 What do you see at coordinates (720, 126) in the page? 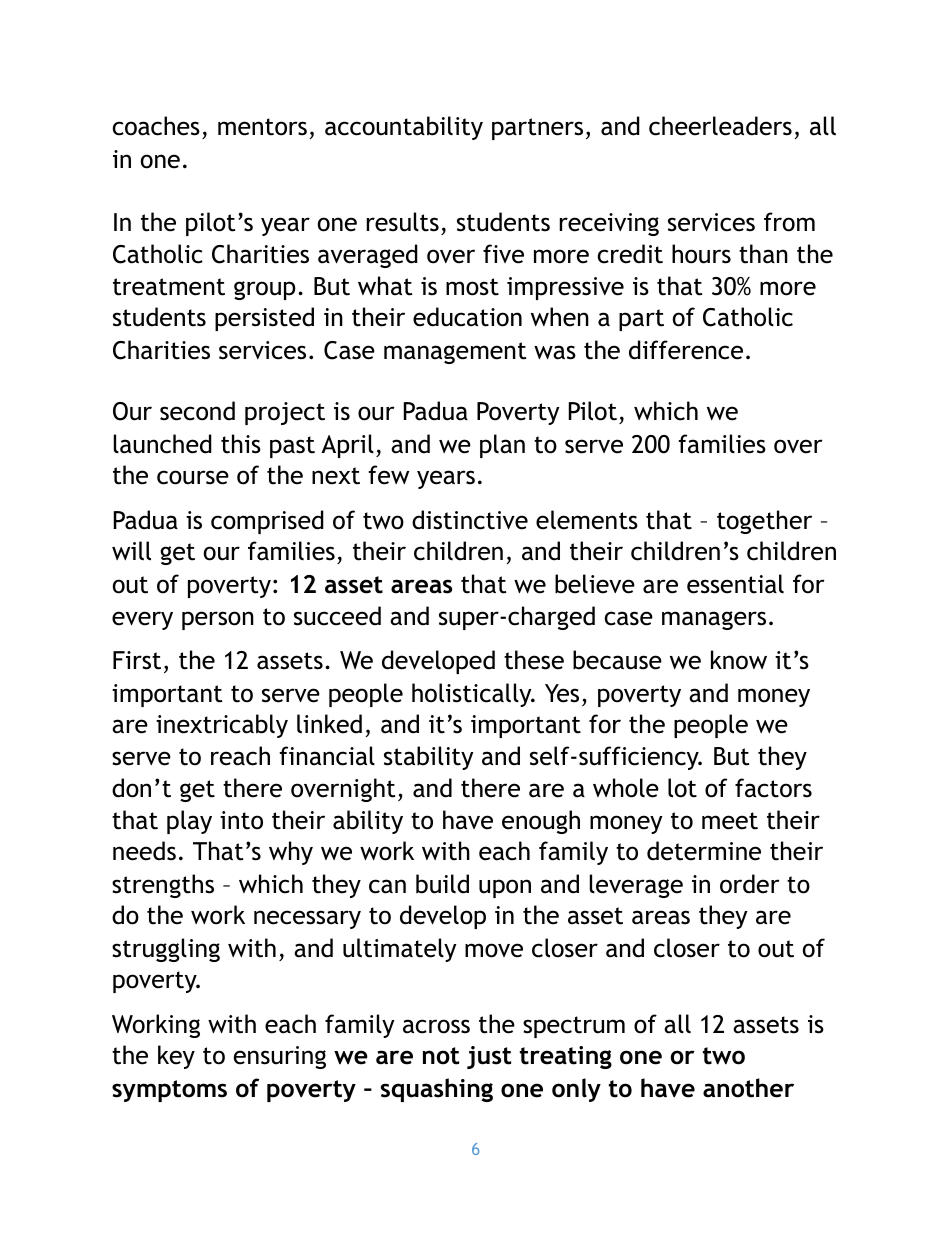
I see `cheerleaders` at bounding box center [720, 126].
